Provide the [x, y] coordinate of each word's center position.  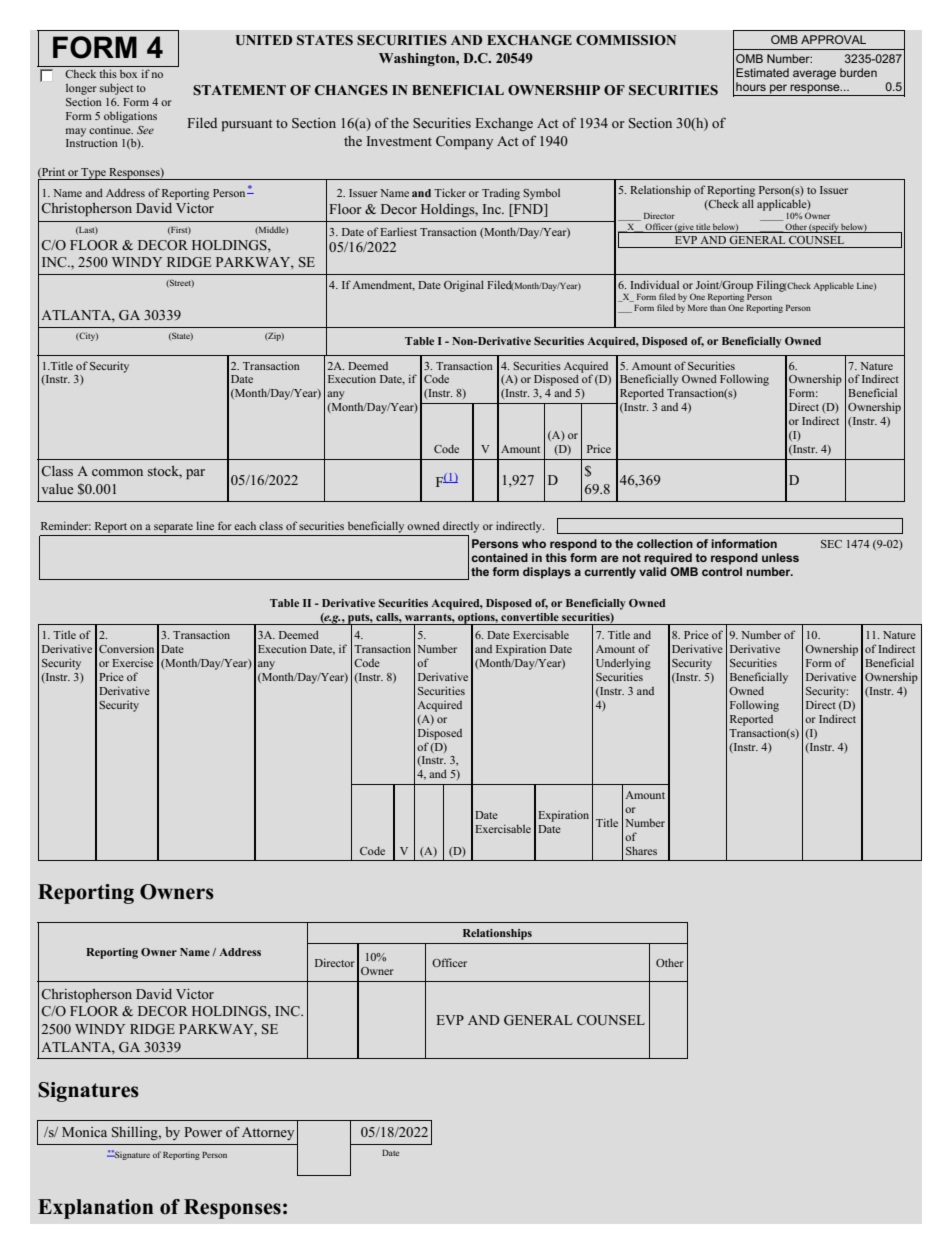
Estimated [762, 72]
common [117, 472]
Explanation [95, 1209]
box [128, 74]
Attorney [268, 1133]
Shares [641, 850]
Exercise [132, 662]
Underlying [623, 664]
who [534, 543]
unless [780, 557]
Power [203, 1132]
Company [464, 142]
